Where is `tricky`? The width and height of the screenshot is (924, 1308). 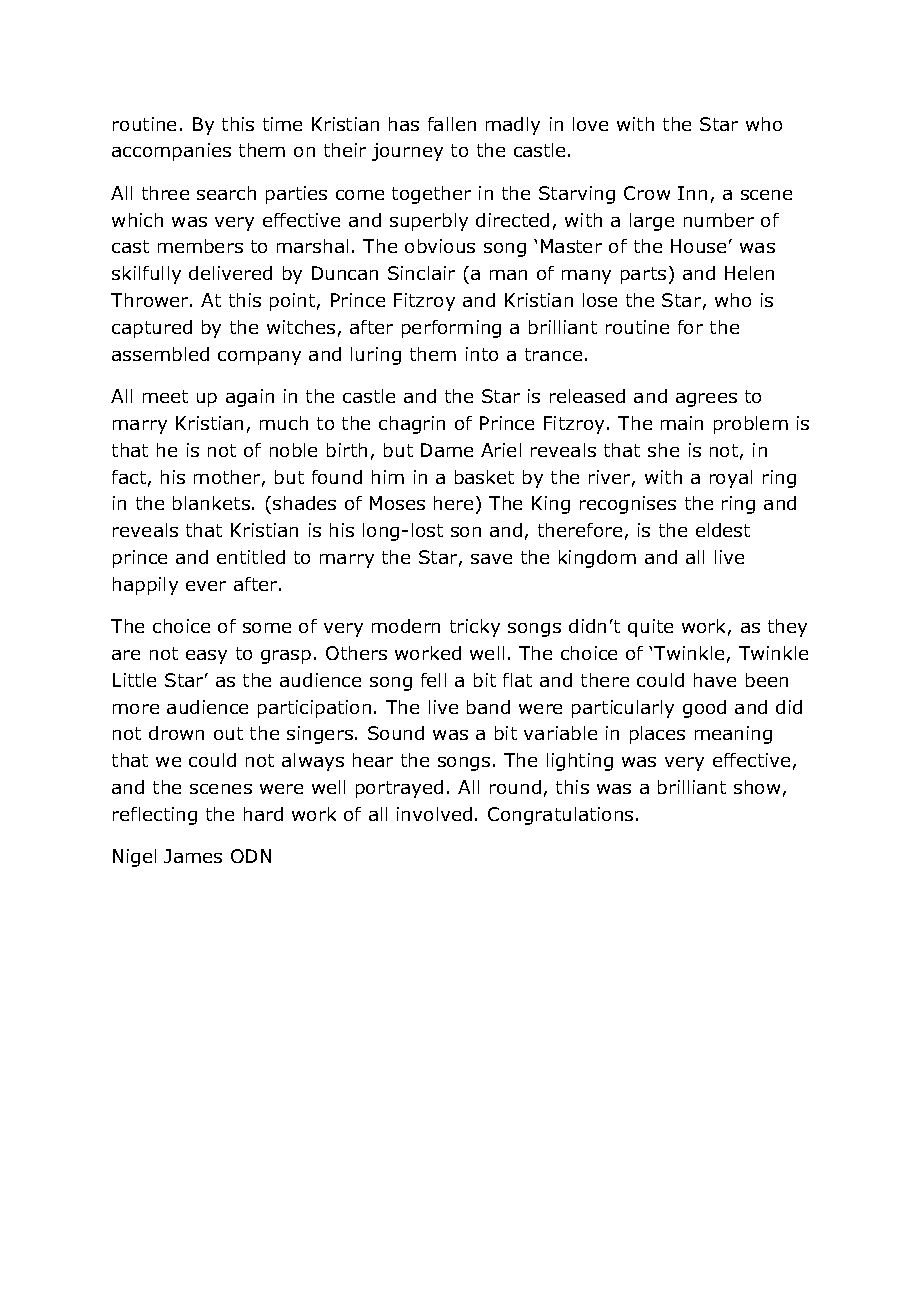
tricky is located at coordinates (475, 628).
